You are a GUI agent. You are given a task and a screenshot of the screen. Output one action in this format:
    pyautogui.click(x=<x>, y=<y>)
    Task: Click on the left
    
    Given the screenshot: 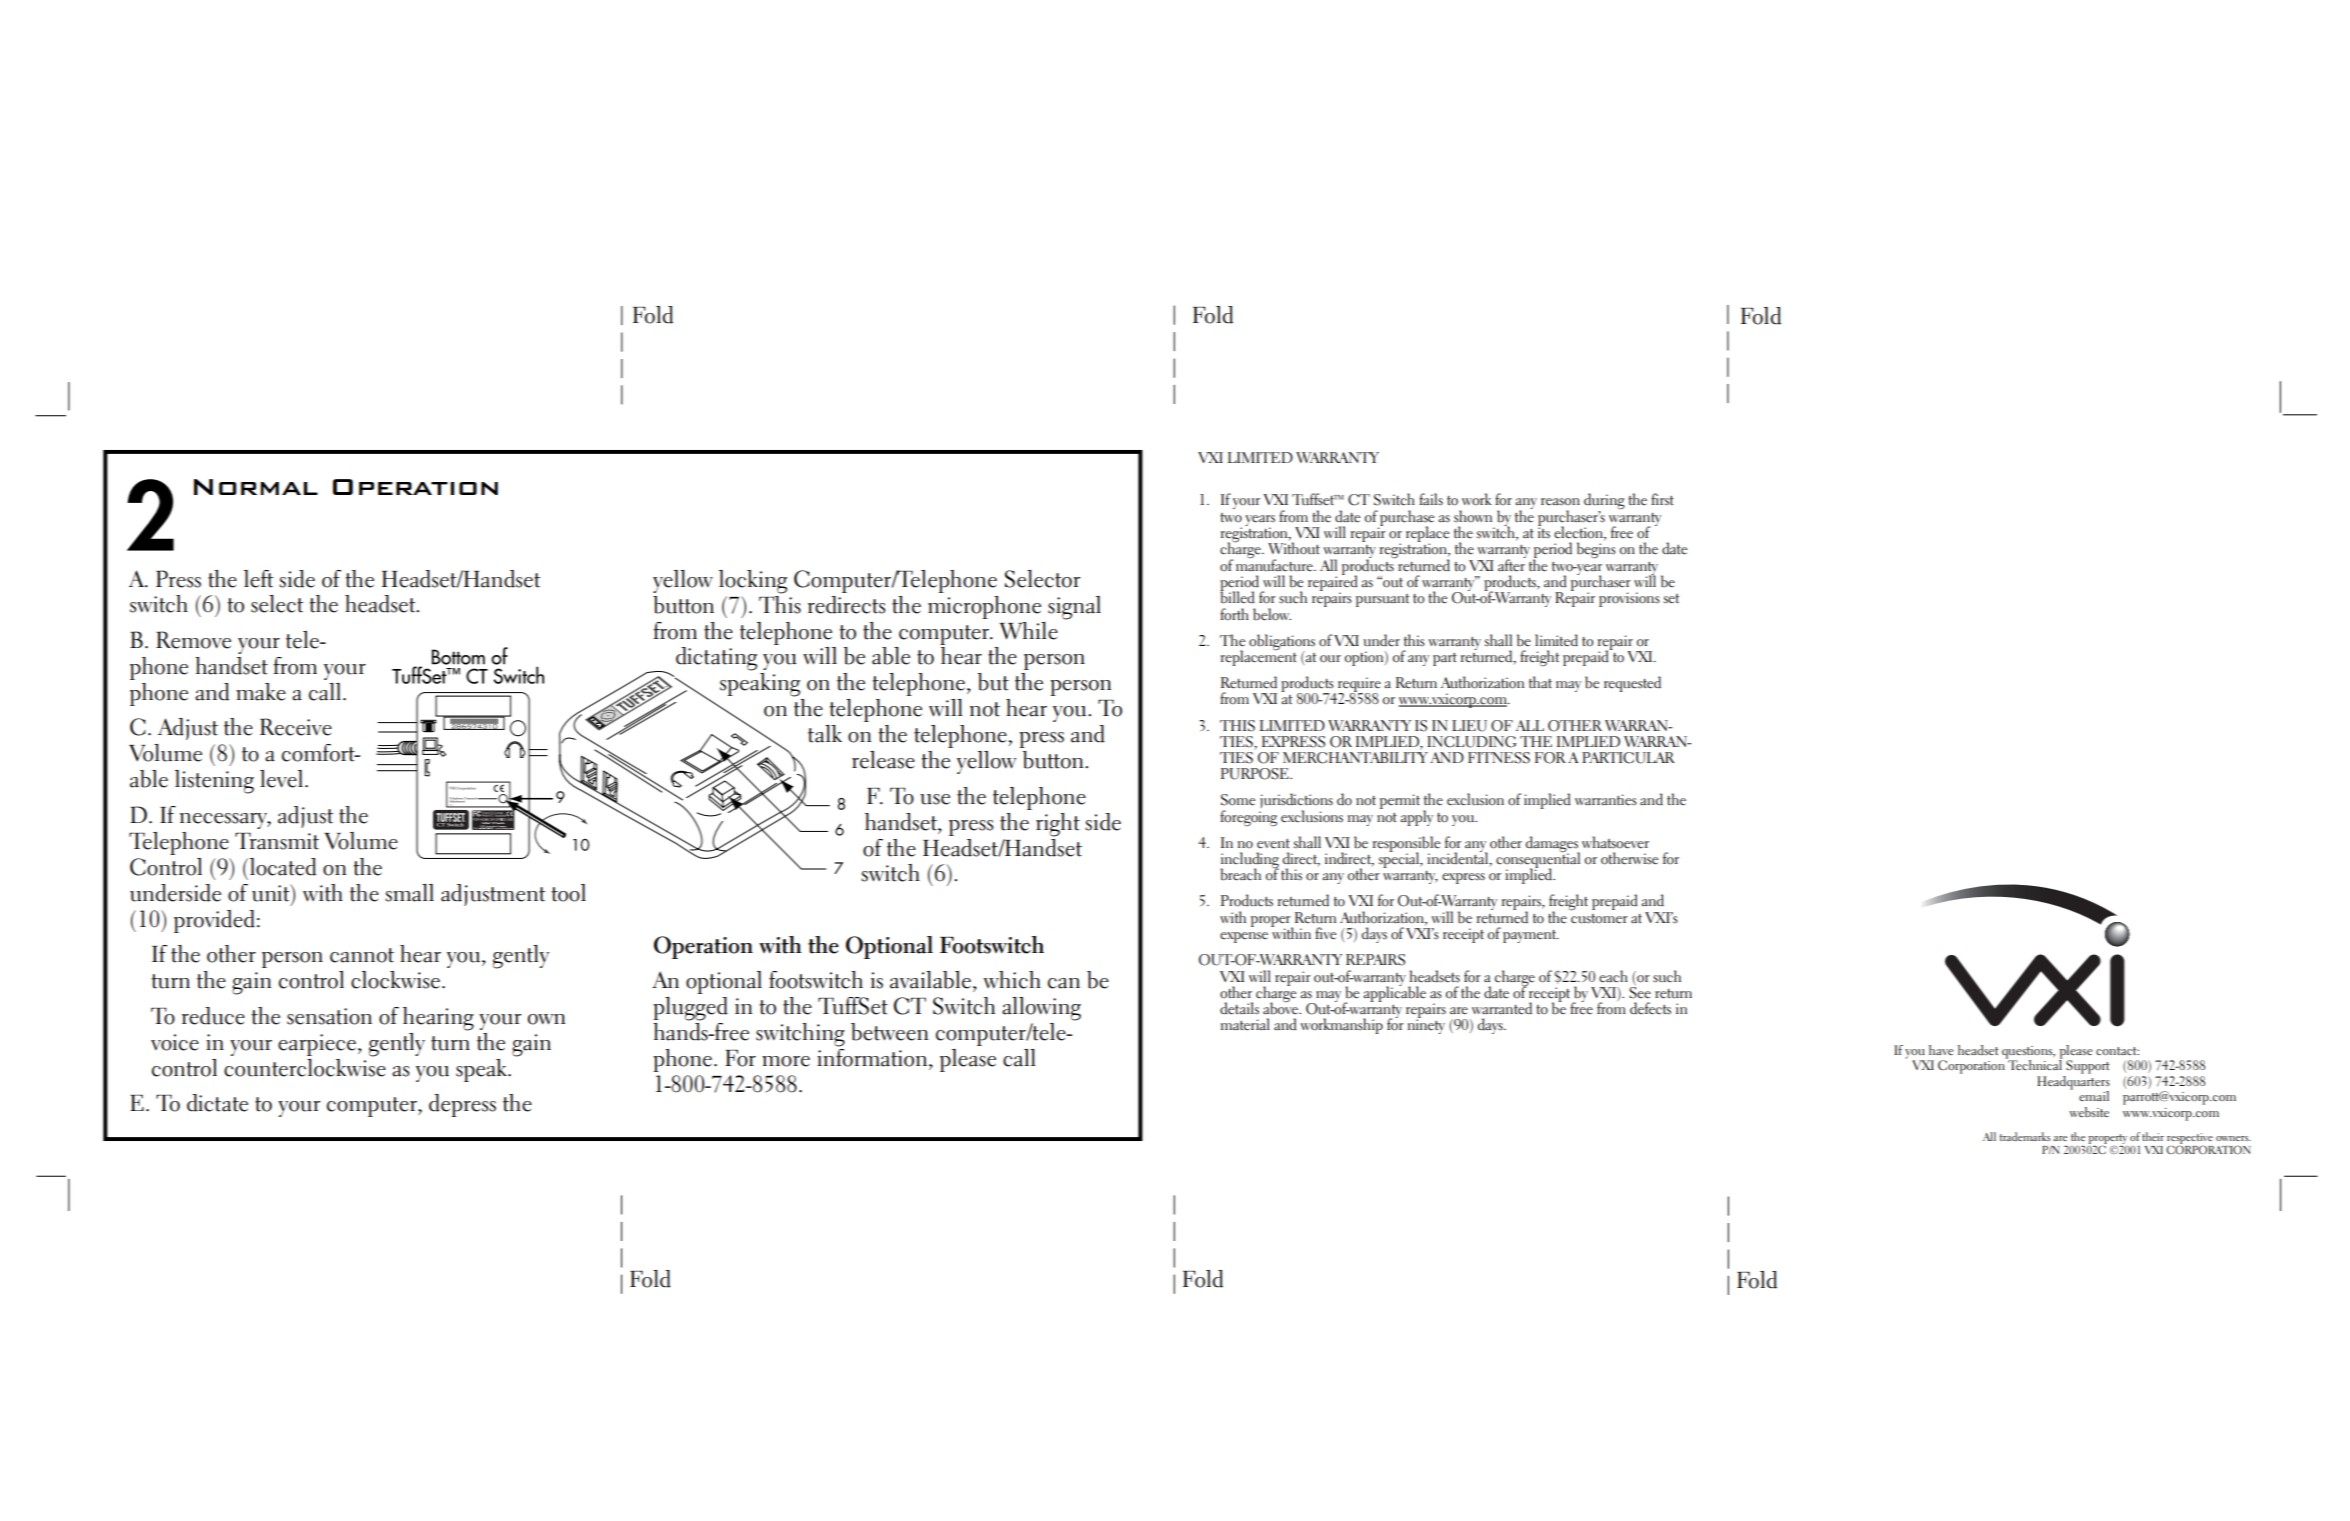 What is the action you would take?
    pyautogui.click(x=258, y=579)
